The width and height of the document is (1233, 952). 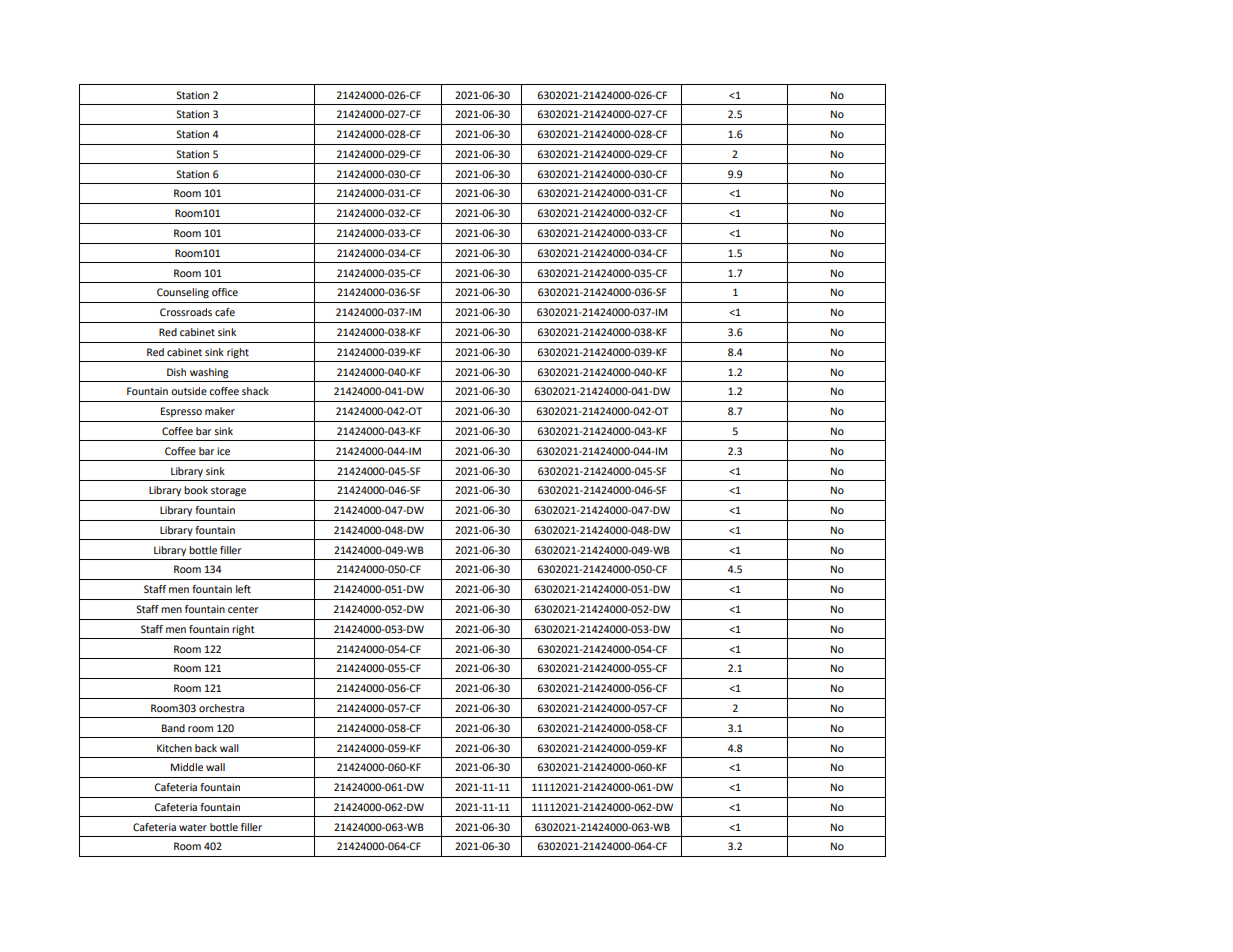 I want to click on storage, so click(x=228, y=492).
